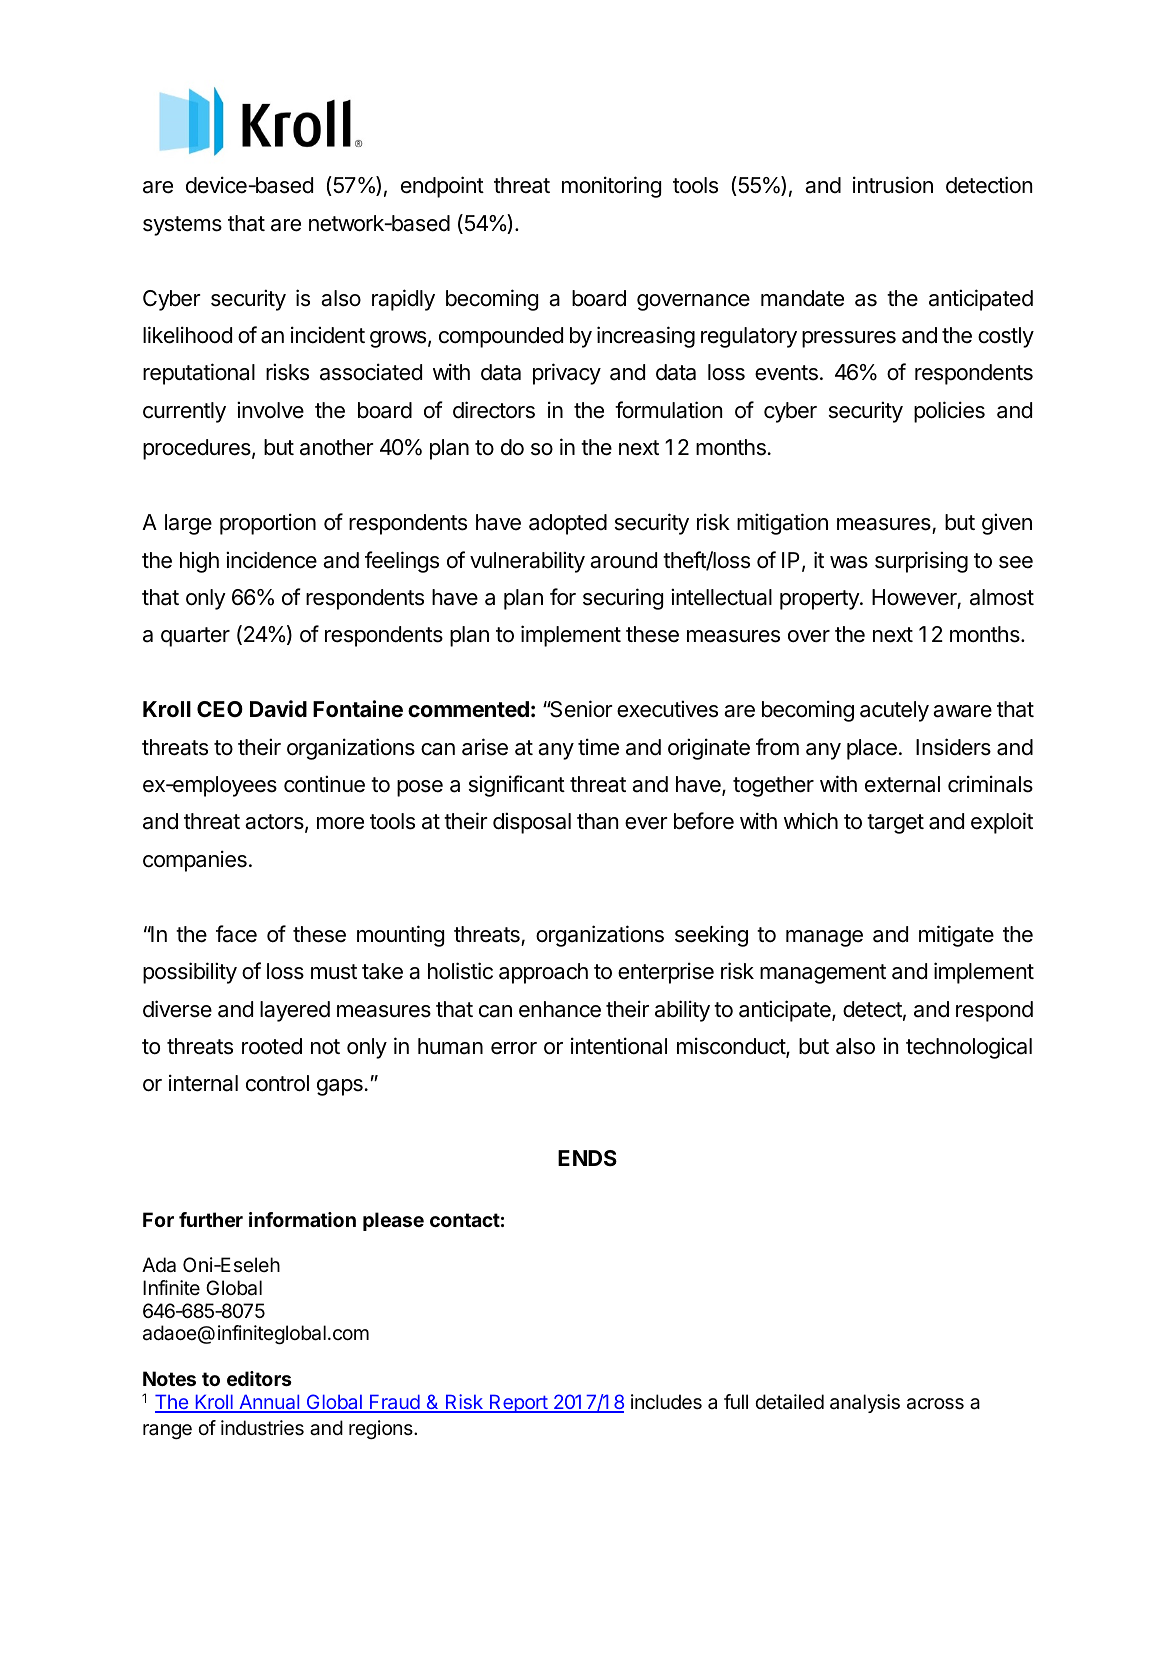  What do you see at coordinates (893, 185) in the image?
I see `intrusion` at bounding box center [893, 185].
